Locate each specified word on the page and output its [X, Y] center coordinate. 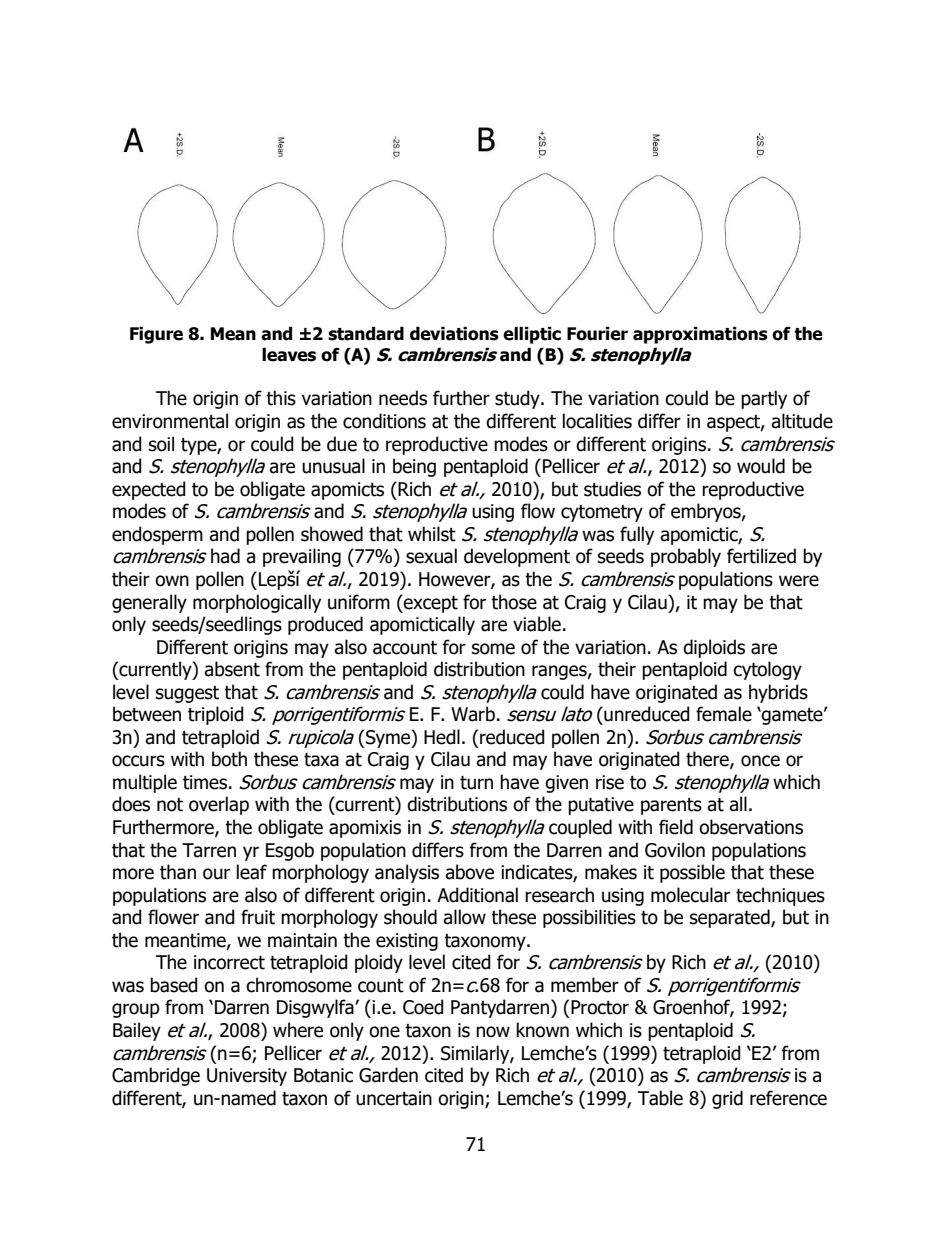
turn [476, 783]
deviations [454, 334]
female [724, 714]
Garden [388, 1075]
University [247, 1077]
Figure [156, 335]
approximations [700, 335]
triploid [216, 715]
